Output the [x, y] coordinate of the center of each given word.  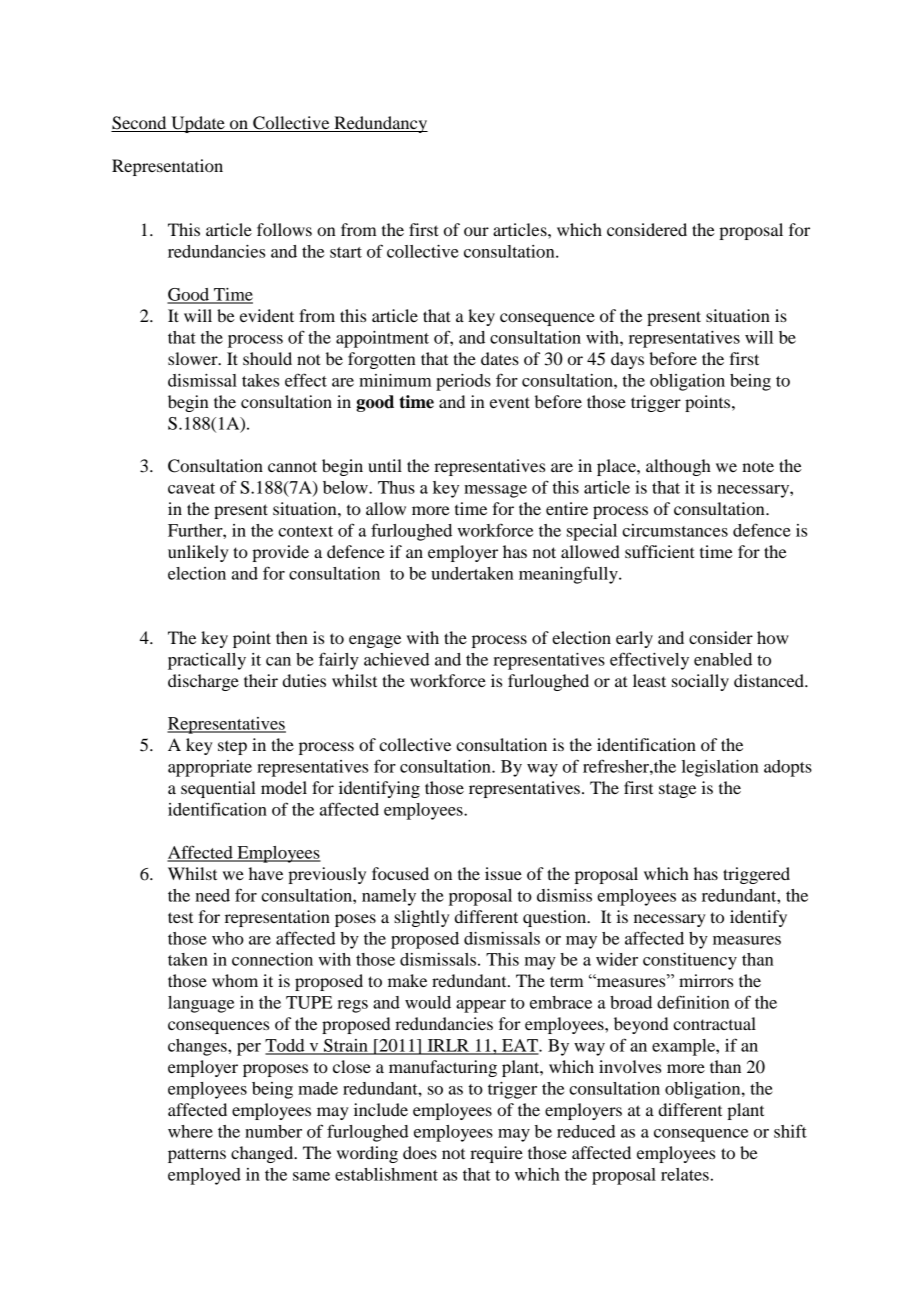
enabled [723, 659]
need [212, 895]
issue [503, 873]
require [496, 1154]
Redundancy [380, 124]
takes [260, 380]
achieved [396, 659]
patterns [197, 1155]
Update [198, 124]
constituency [690, 961]
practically [207, 661]
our [476, 231]
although [678, 467]
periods [463, 382]
